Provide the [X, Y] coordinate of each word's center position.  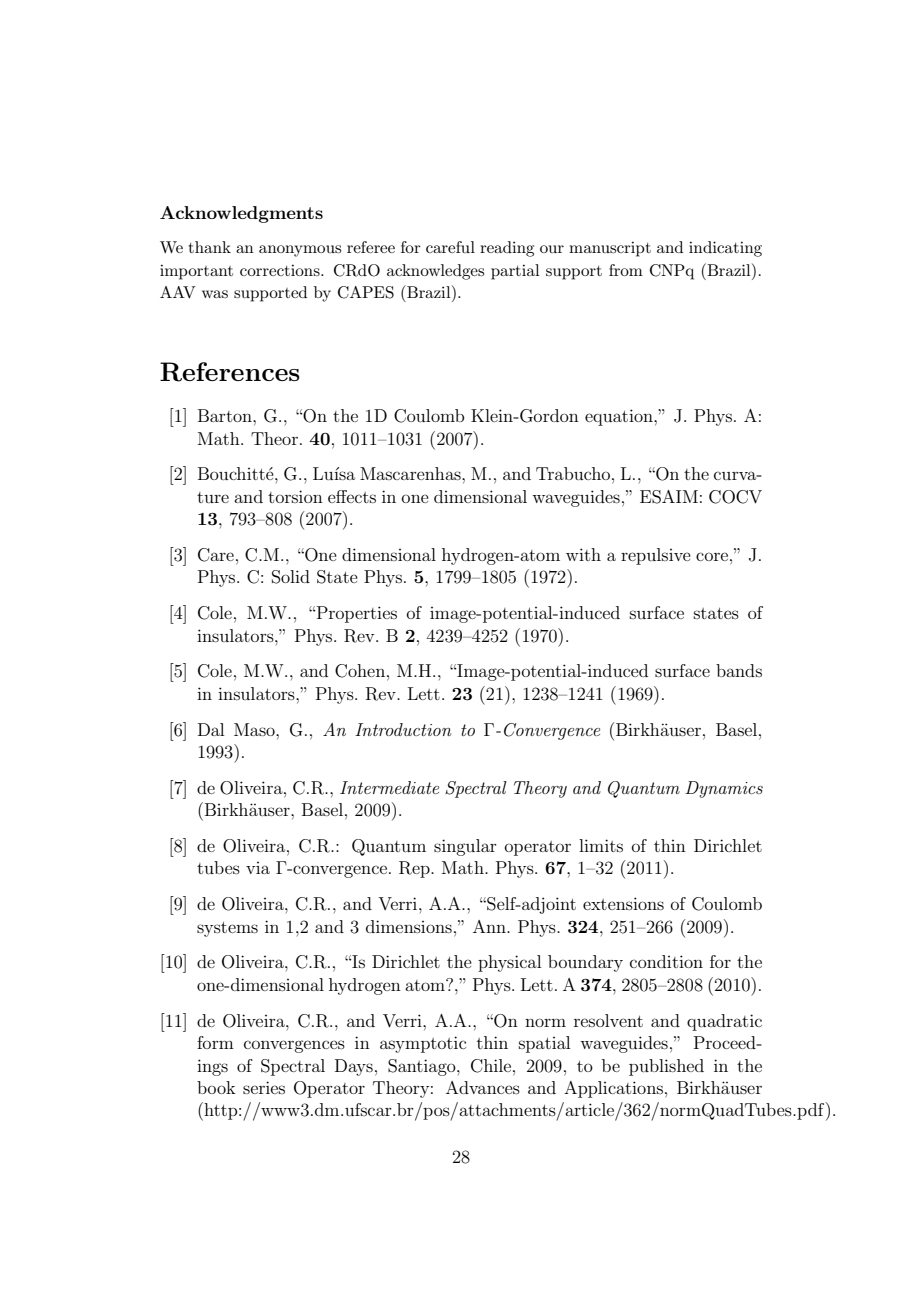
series [264, 1087]
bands [739, 670]
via [258, 868]
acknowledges [435, 272]
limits [601, 845]
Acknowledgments [241, 214]
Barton [226, 415]
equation [620, 417]
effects [352, 496]
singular [465, 847]
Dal [211, 729]
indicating [725, 249]
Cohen [360, 671]
